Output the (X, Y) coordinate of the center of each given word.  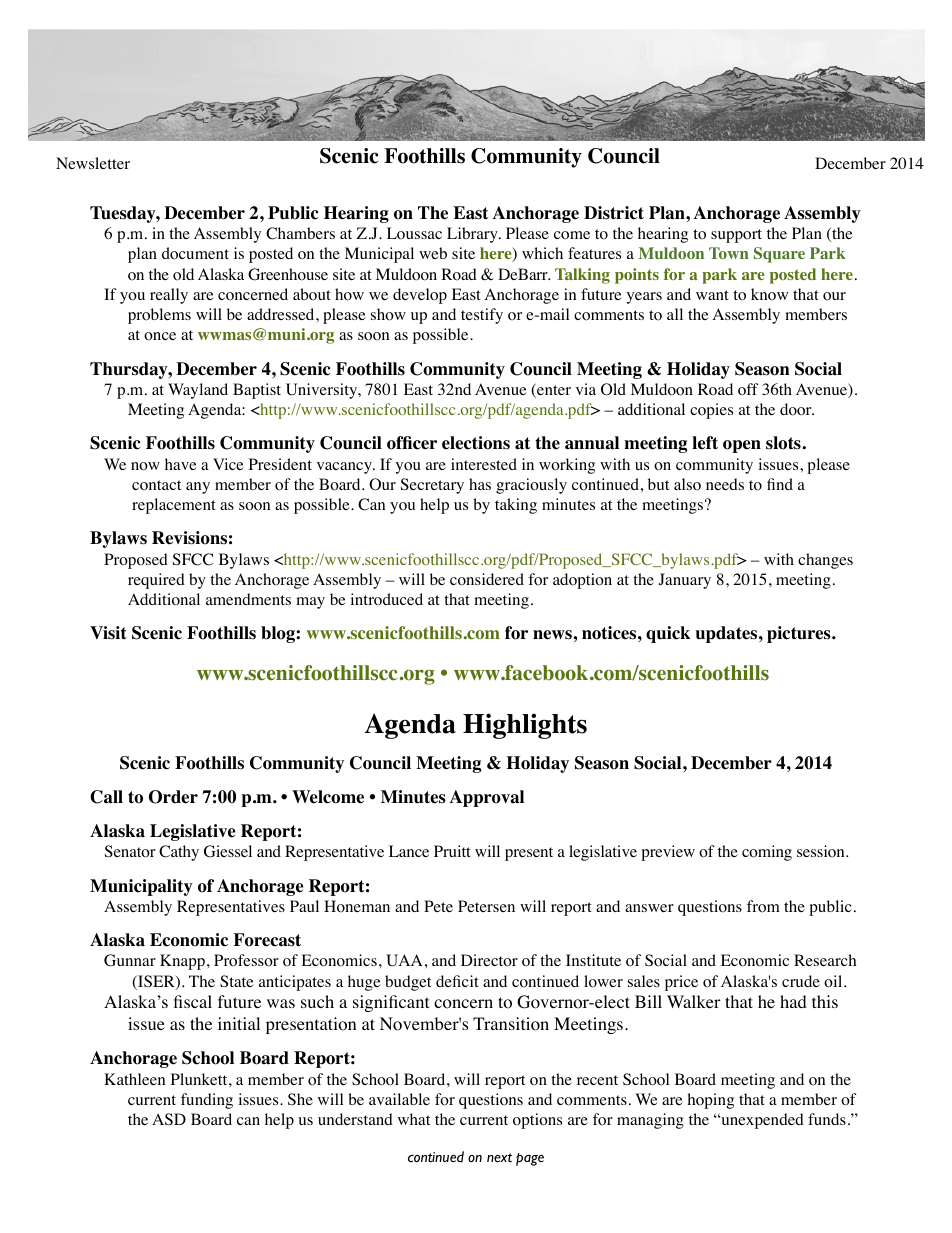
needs (725, 484)
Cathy (179, 853)
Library (473, 235)
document (195, 253)
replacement (174, 506)
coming (767, 853)
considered (487, 579)
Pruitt (452, 851)
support (736, 236)
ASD (169, 1119)
